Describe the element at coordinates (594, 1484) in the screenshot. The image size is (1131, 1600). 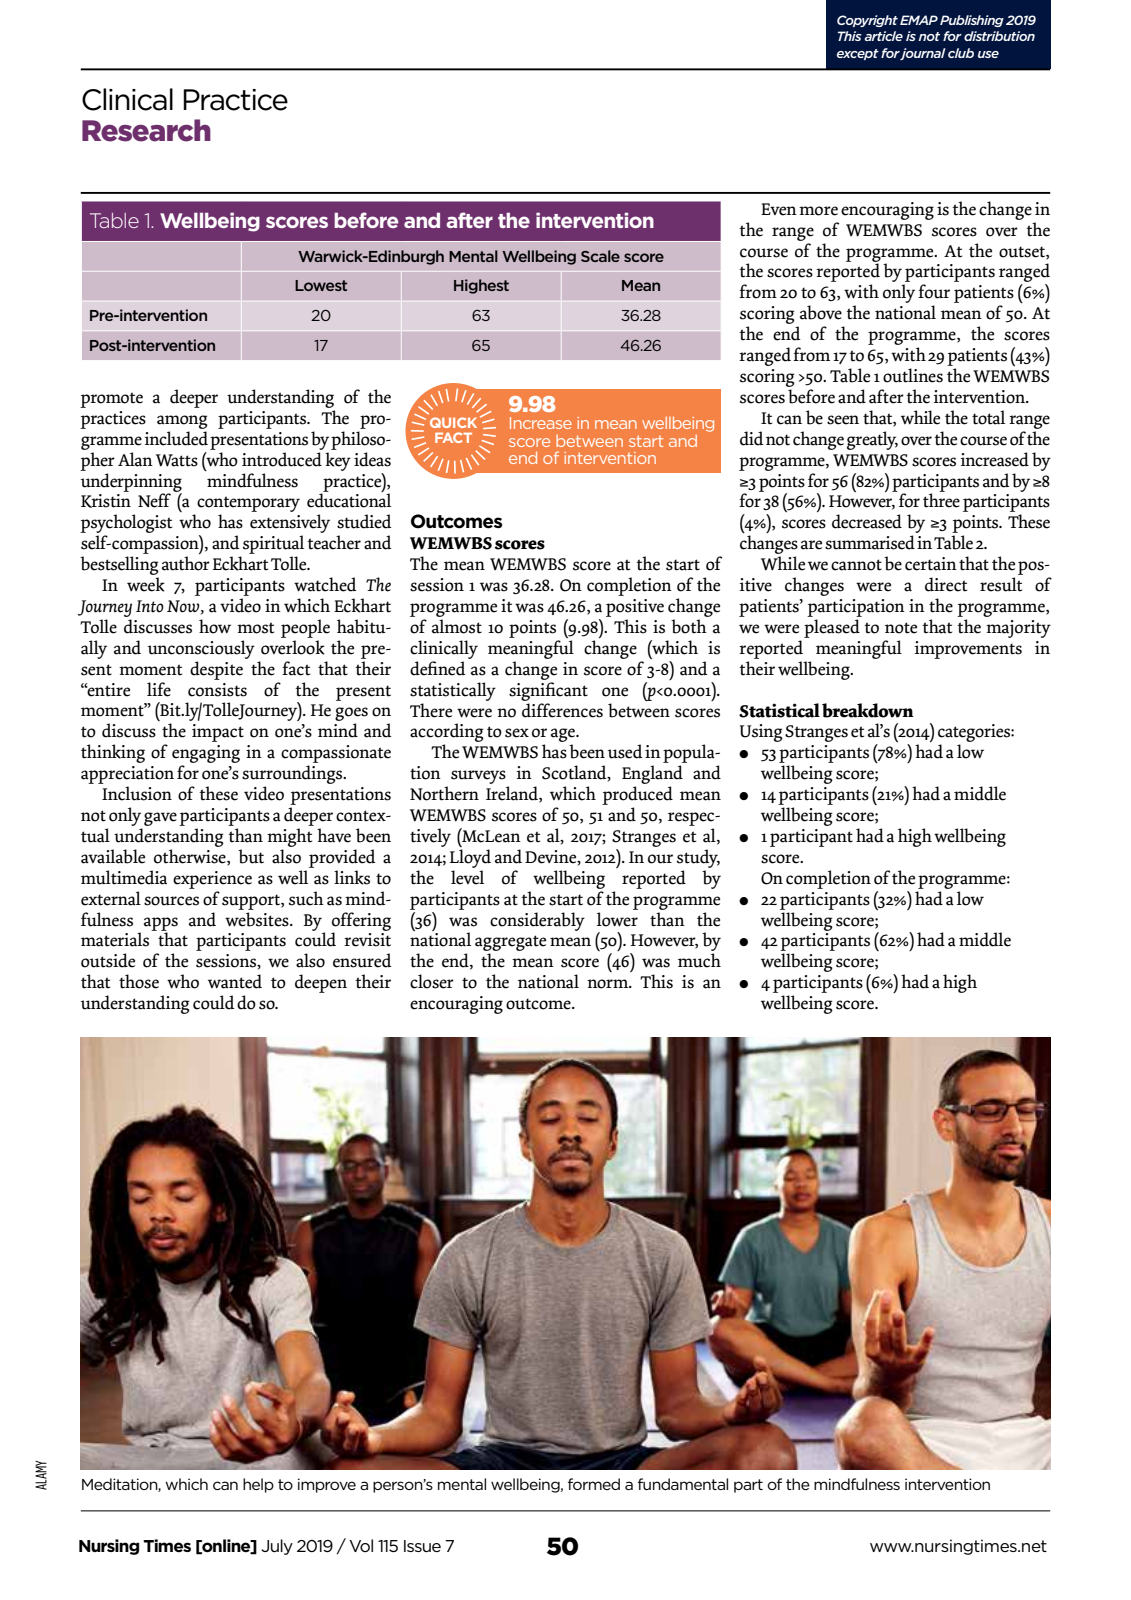
I see `formed` at that location.
